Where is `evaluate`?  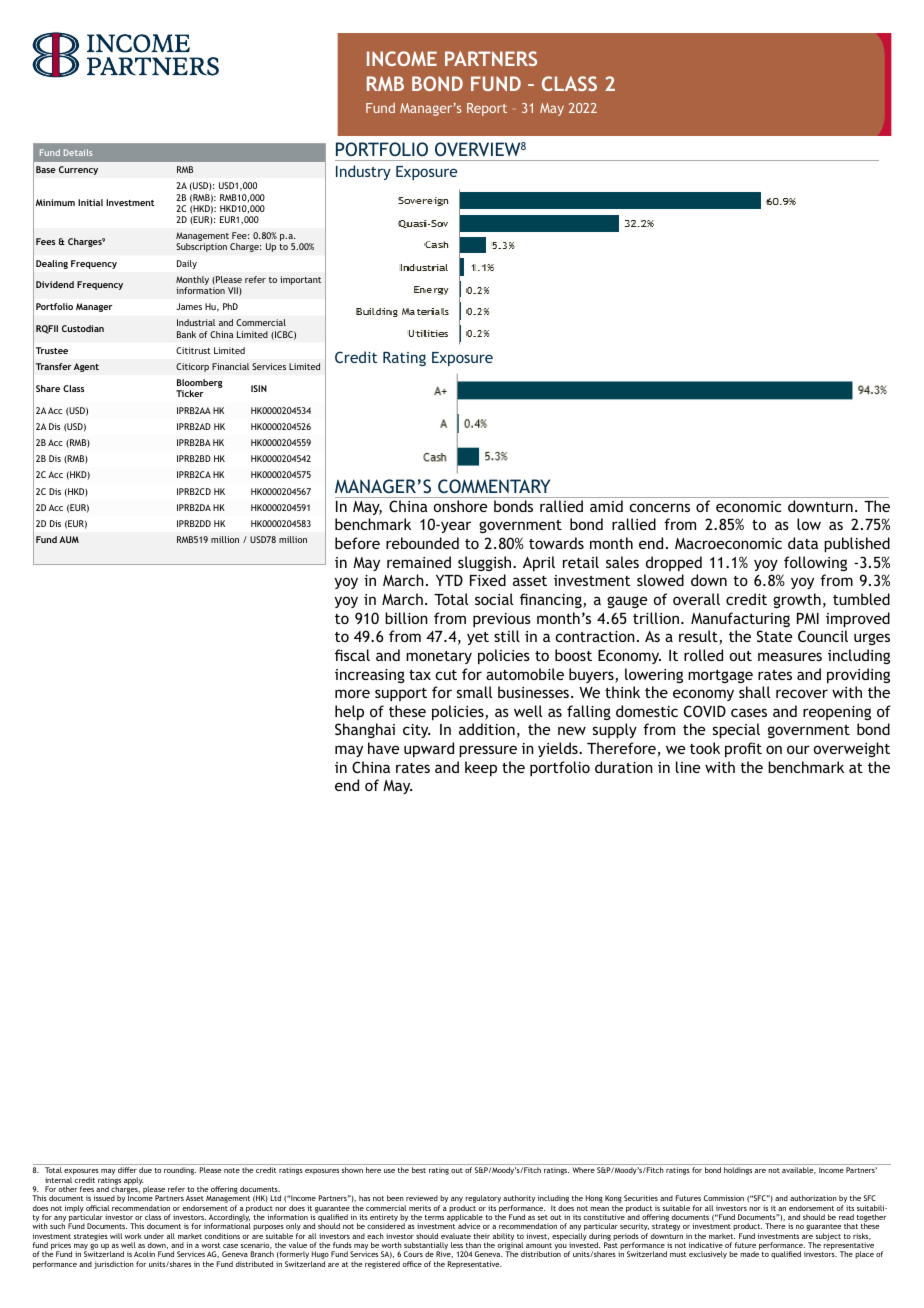 evaluate is located at coordinates (456, 1236).
